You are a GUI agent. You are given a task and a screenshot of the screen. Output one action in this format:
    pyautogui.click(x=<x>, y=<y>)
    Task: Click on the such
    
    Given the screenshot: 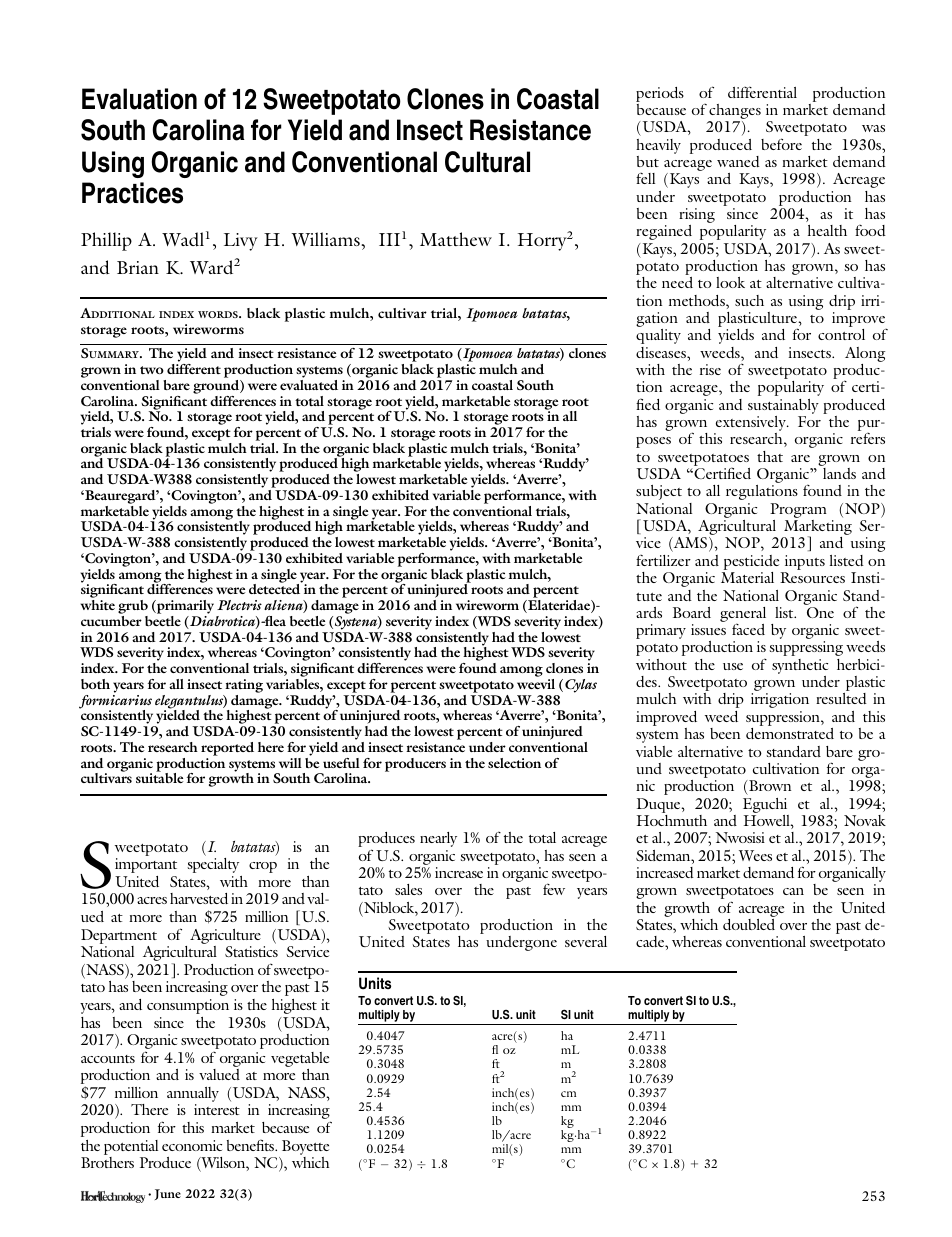 What is the action you would take?
    pyautogui.click(x=749, y=300)
